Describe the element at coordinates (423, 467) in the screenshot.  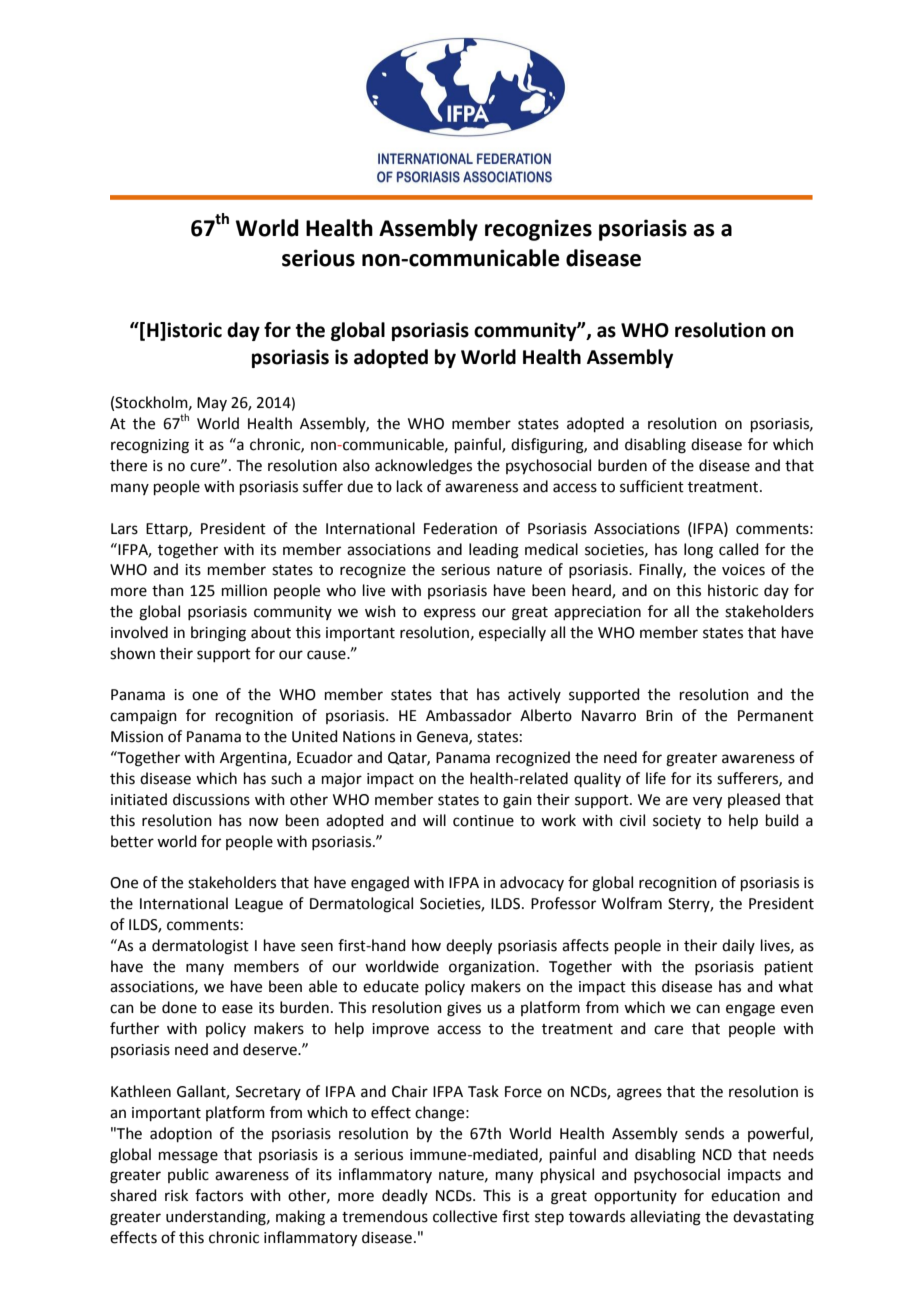
I see `acknowledges` at that location.
